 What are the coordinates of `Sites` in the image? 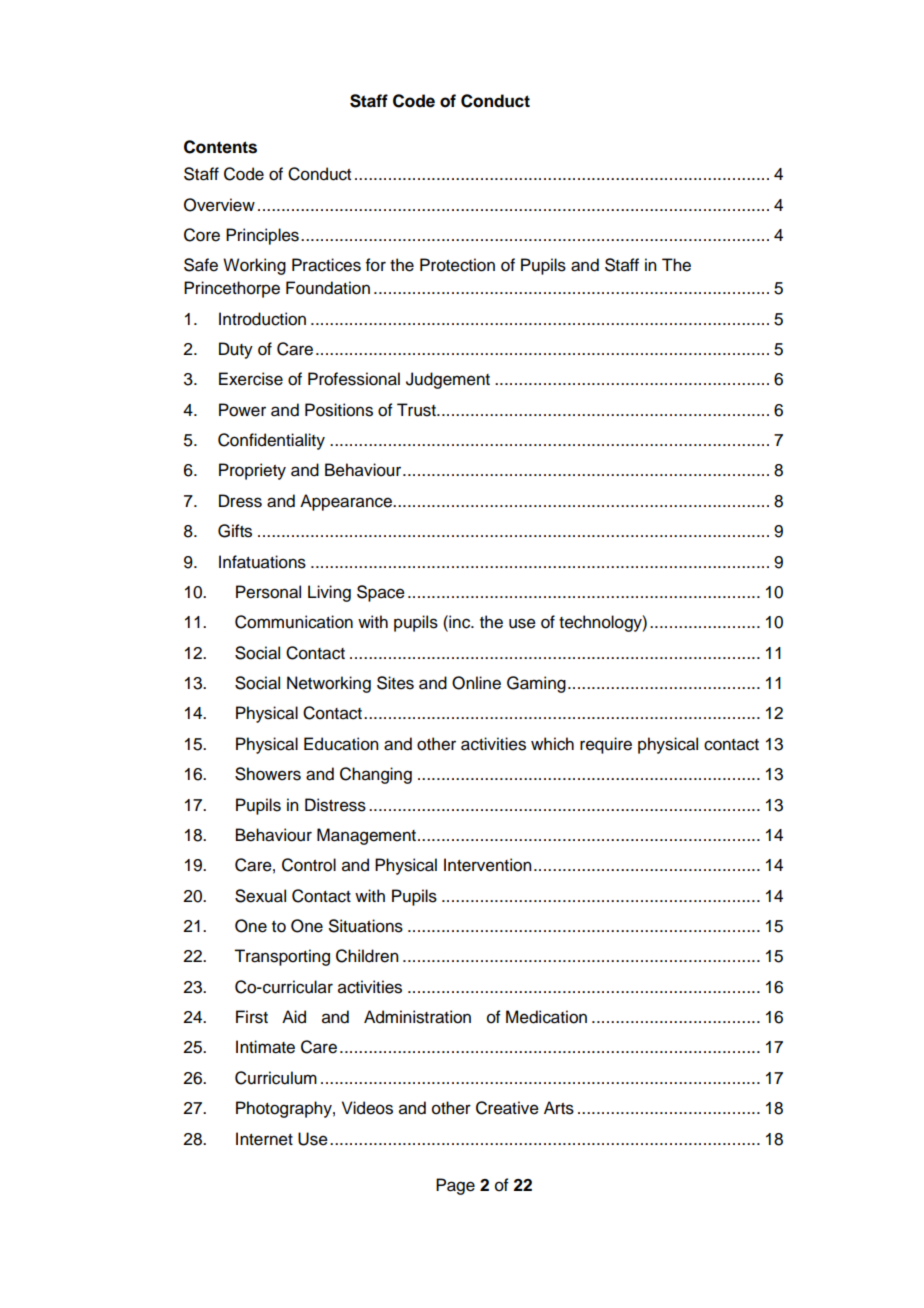 It's located at (395, 683).
